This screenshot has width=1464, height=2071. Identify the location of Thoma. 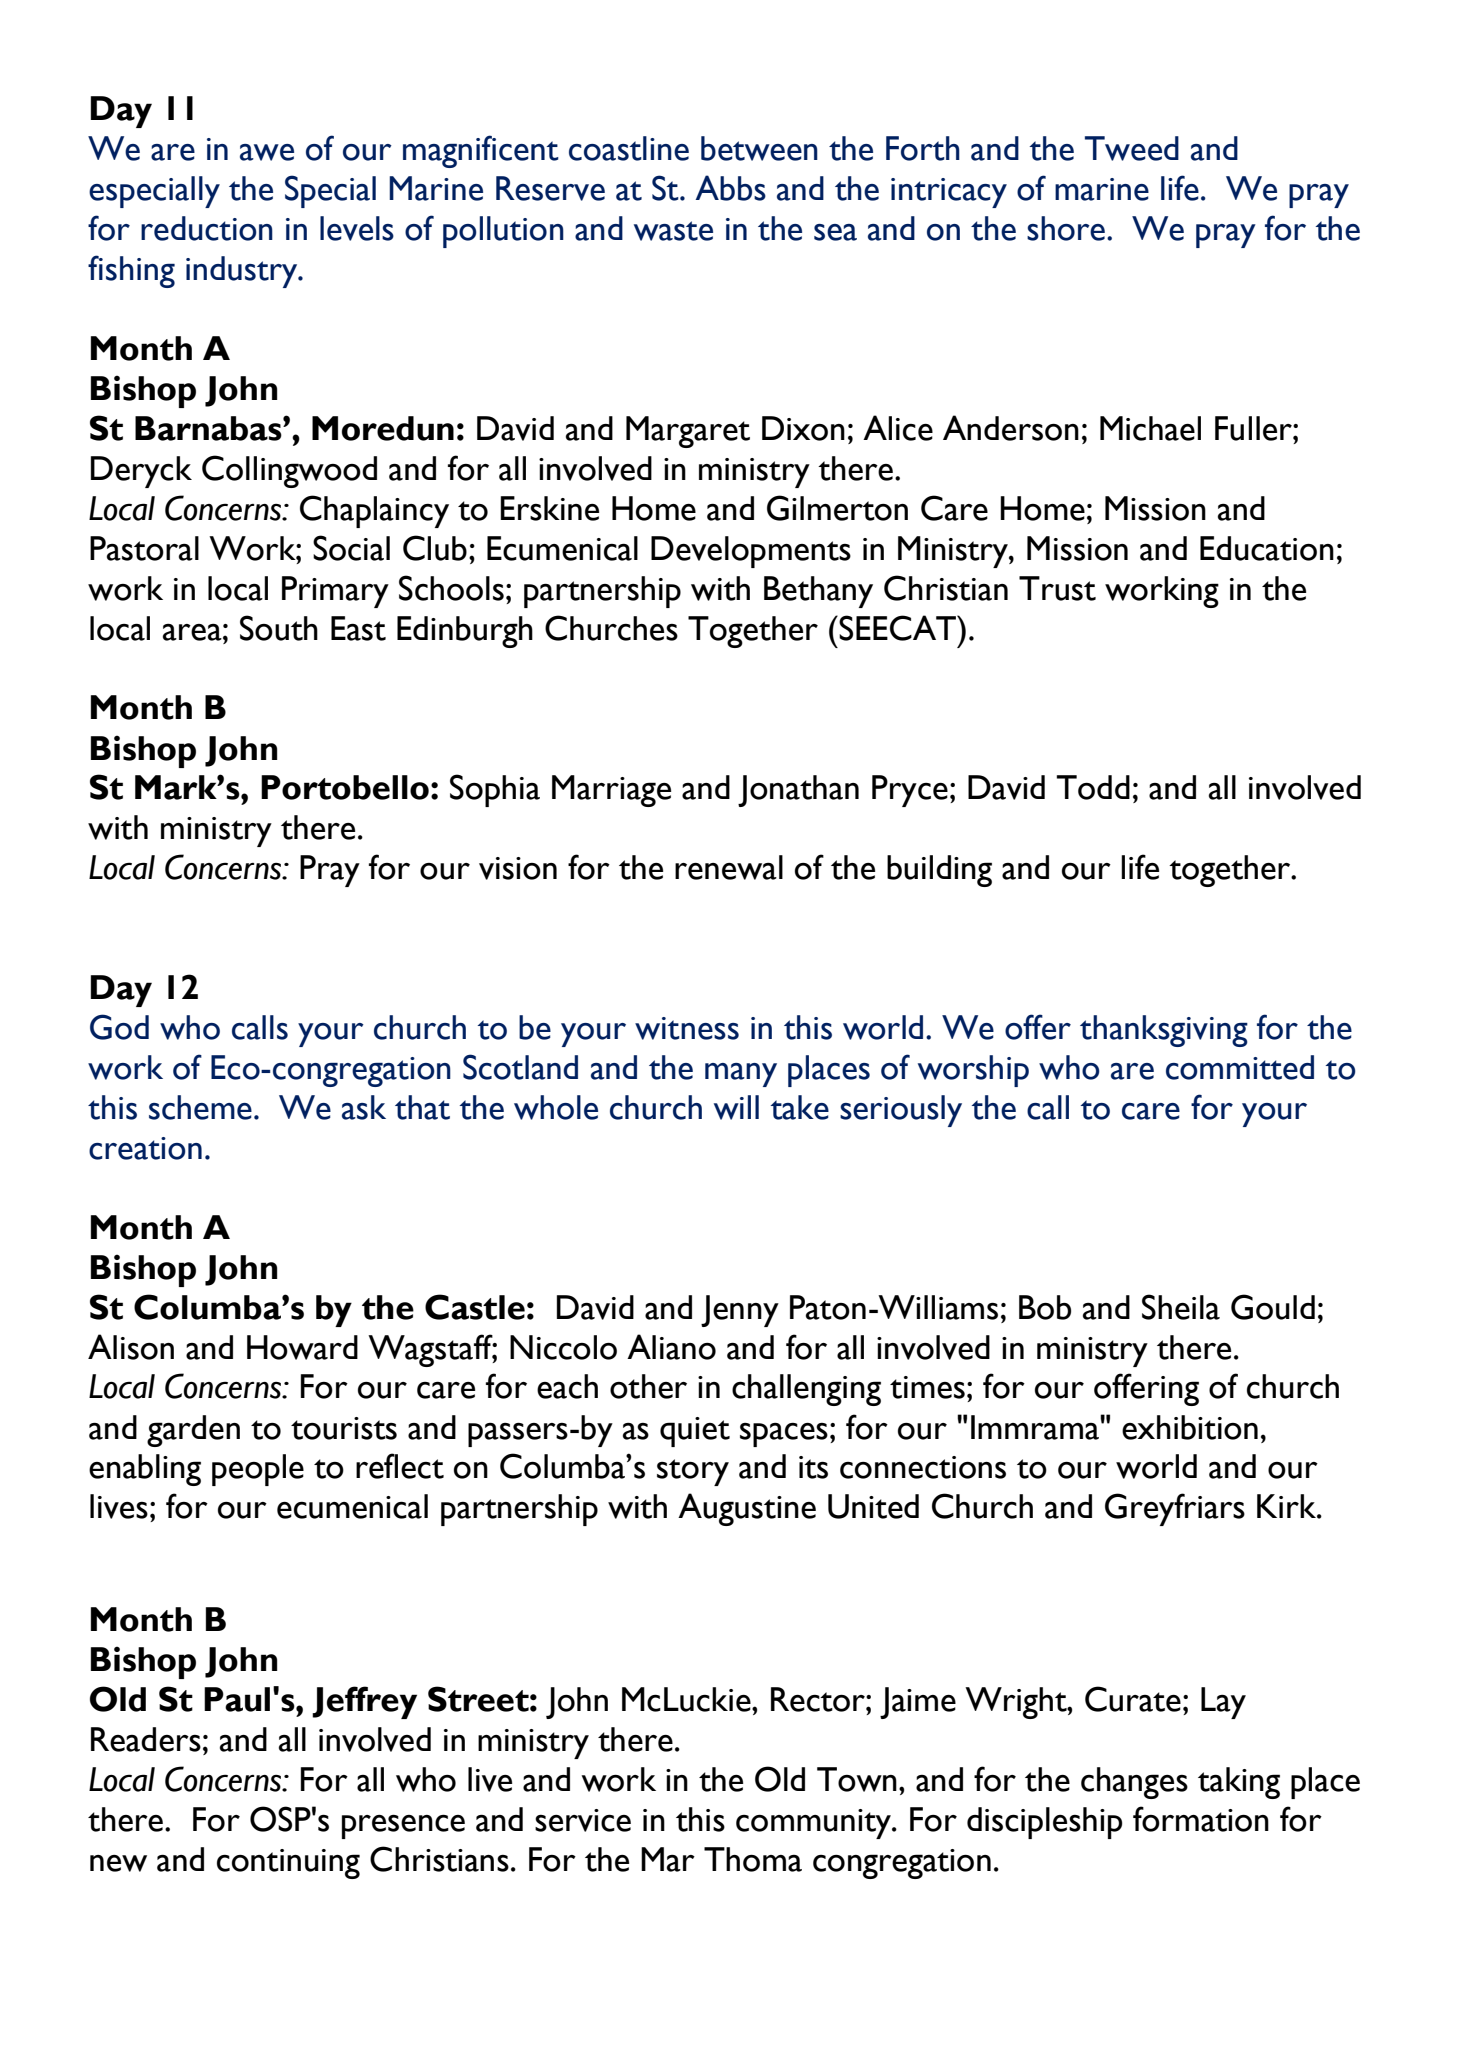
(753, 1859).
